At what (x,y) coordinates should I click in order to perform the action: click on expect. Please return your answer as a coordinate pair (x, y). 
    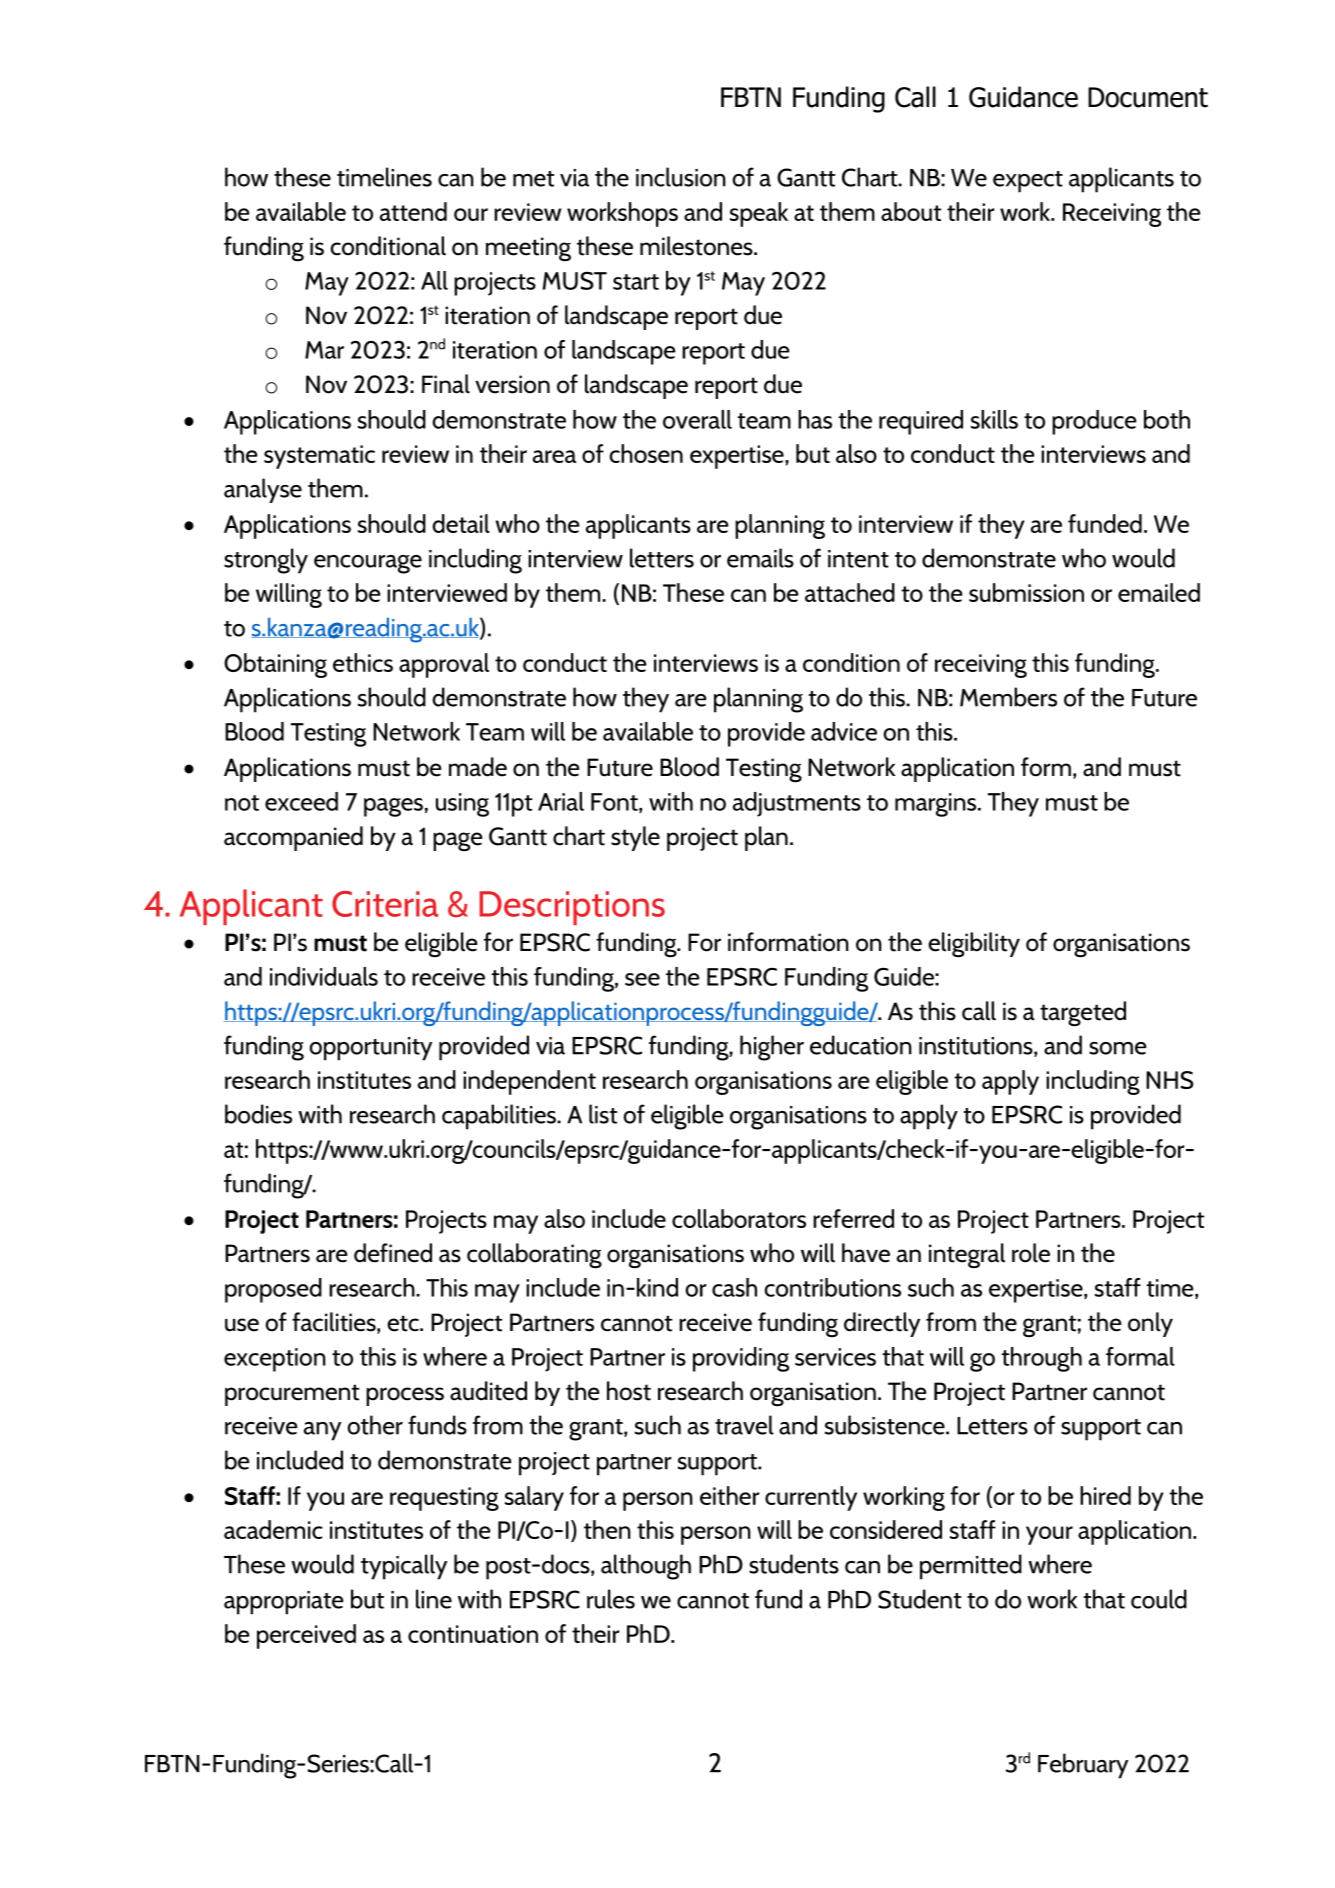
    Looking at the image, I should click on (1028, 182).
